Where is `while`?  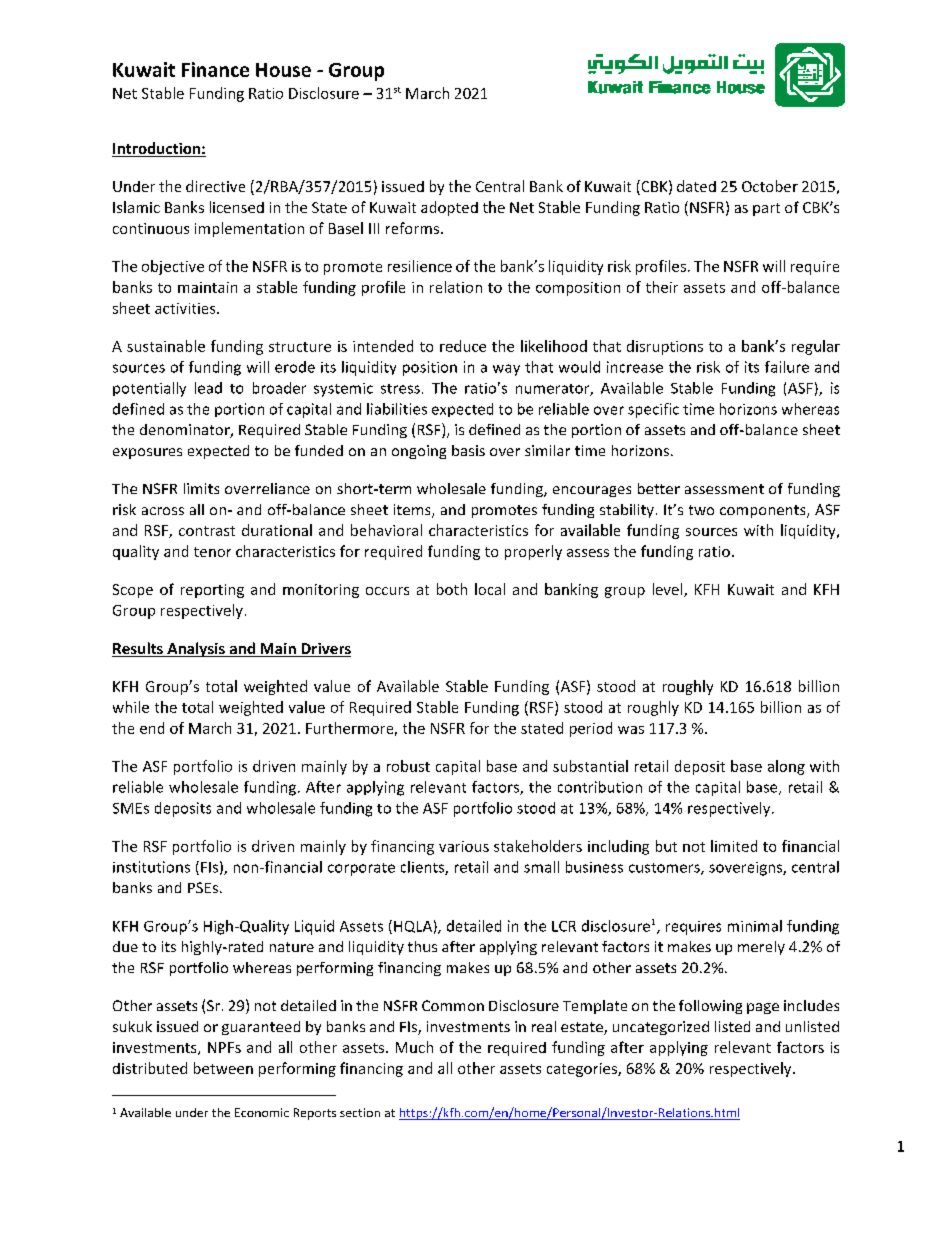 while is located at coordinates (131, 707).
